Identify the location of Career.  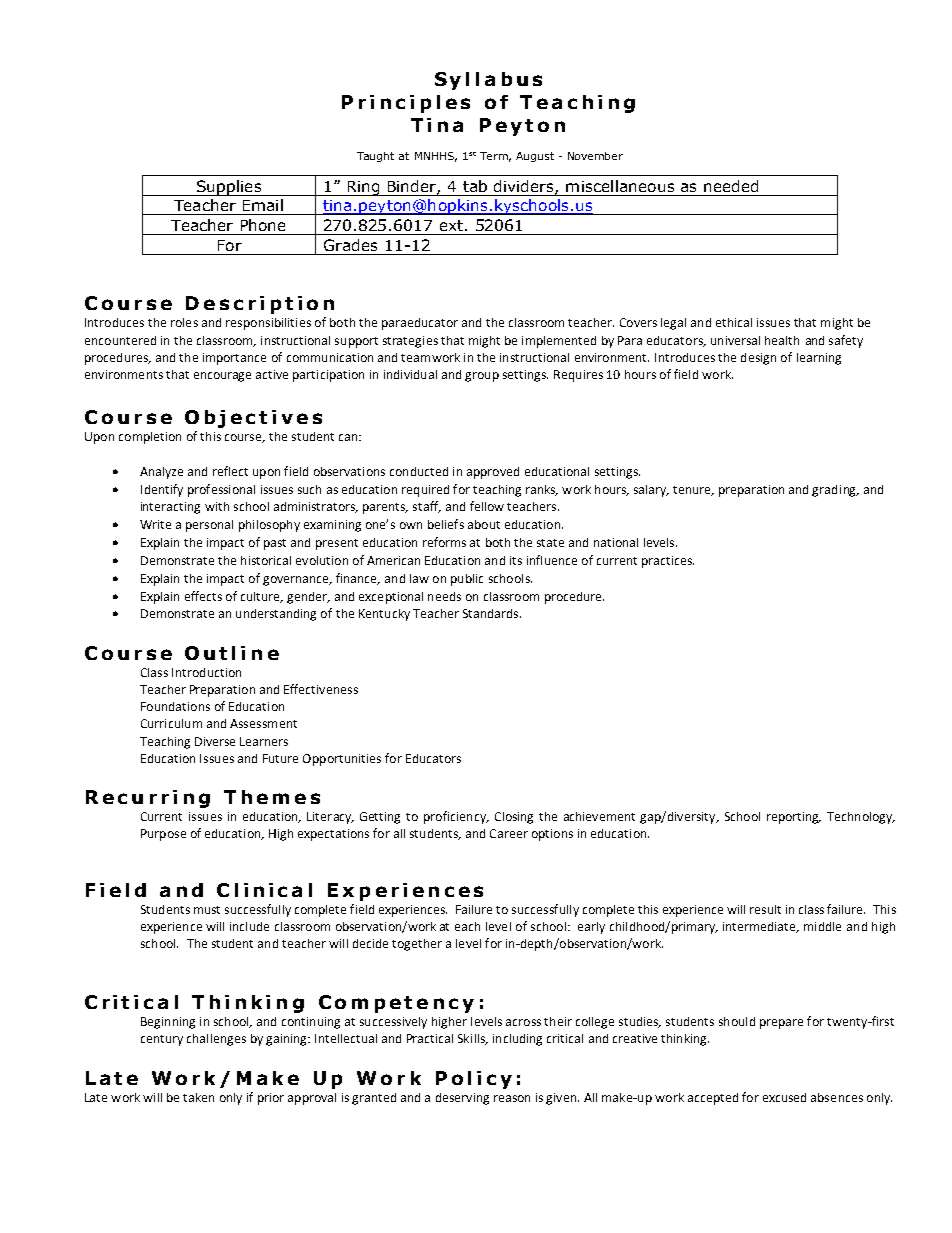
(509, 833).
